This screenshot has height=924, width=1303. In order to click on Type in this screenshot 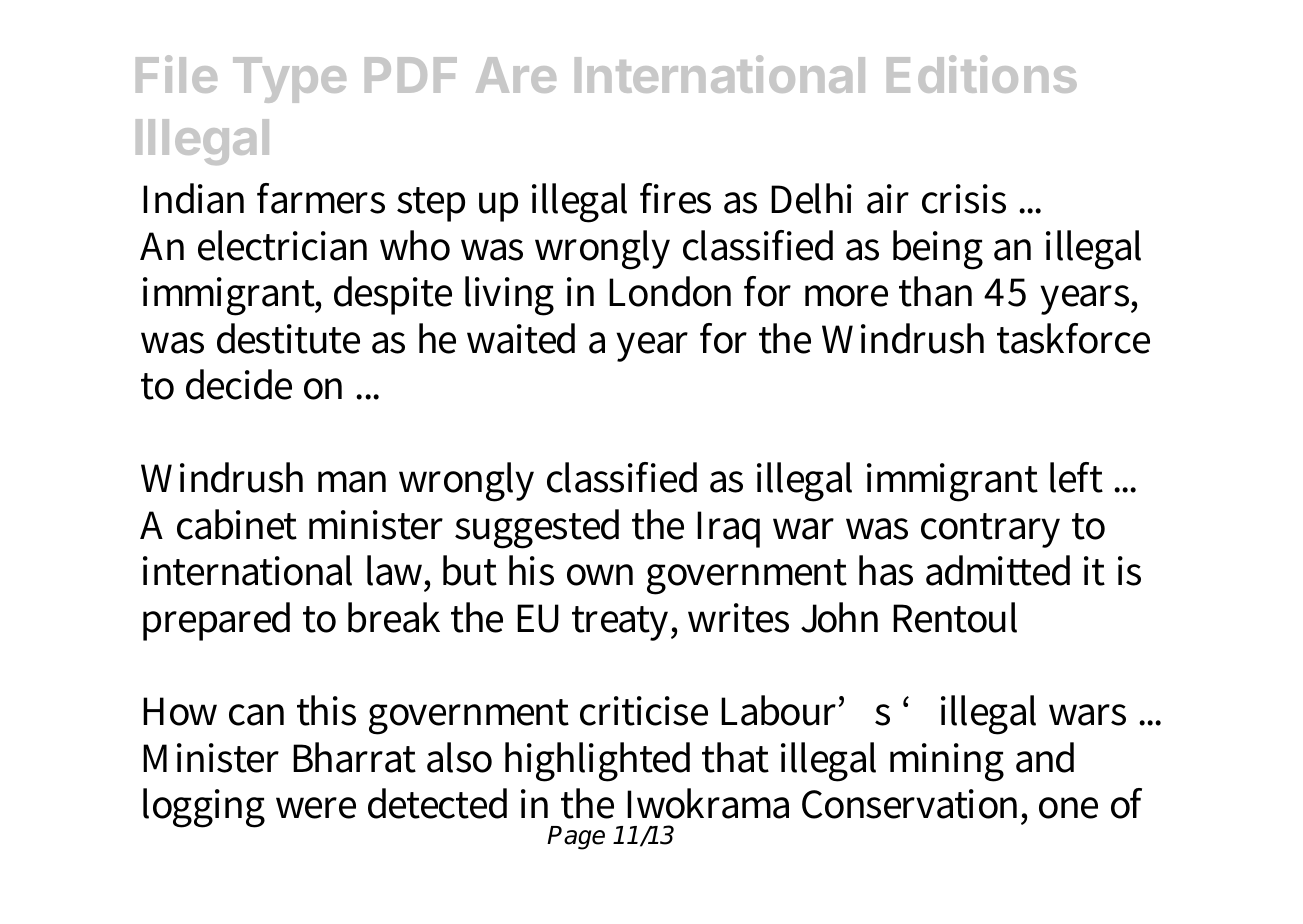, I will do `click(289, 80)`.
